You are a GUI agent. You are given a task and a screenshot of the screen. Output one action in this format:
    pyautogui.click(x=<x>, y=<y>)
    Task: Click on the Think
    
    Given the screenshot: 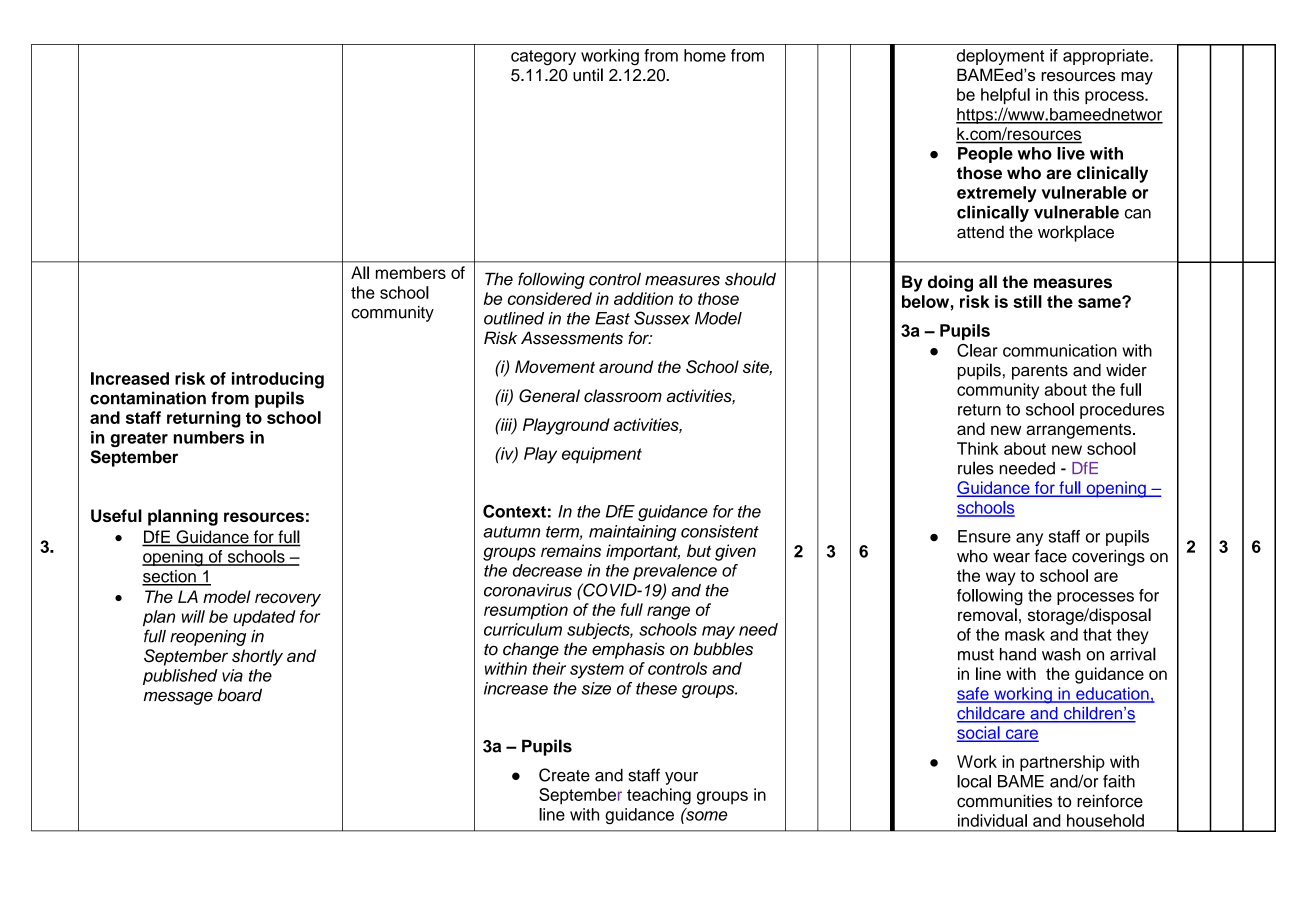 What is the action you would take?
    pyautogui.click(x=978, y=448)
